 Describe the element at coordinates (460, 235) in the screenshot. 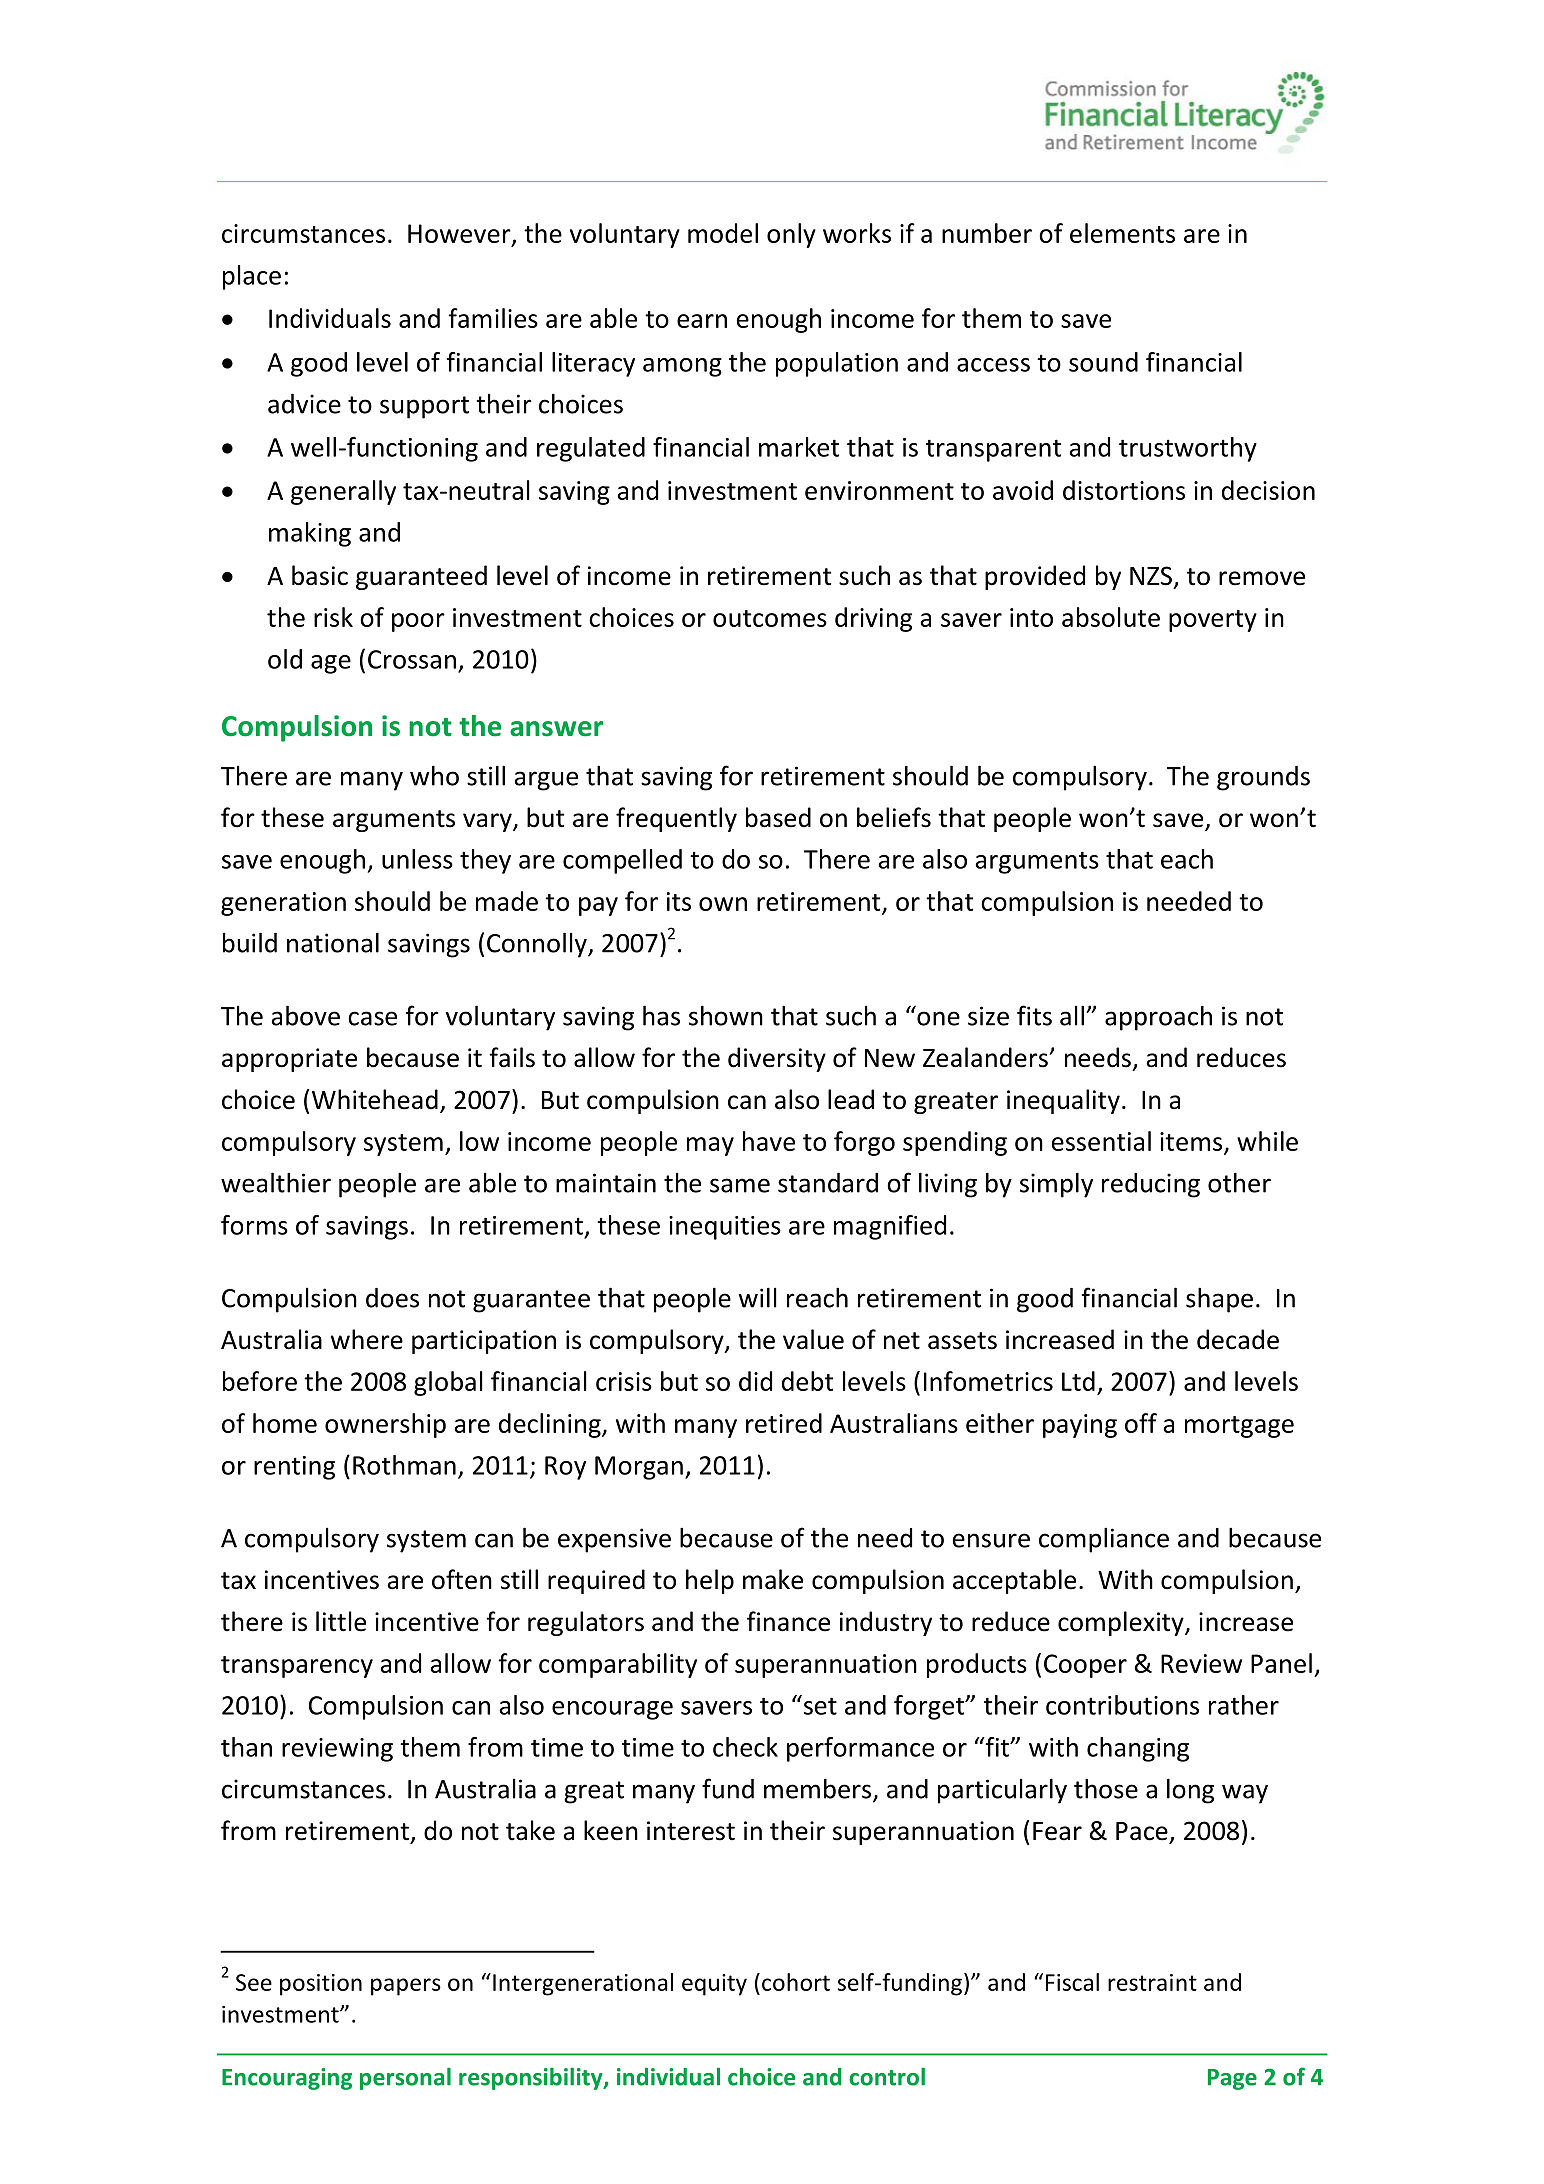

I see `However` at that location.
